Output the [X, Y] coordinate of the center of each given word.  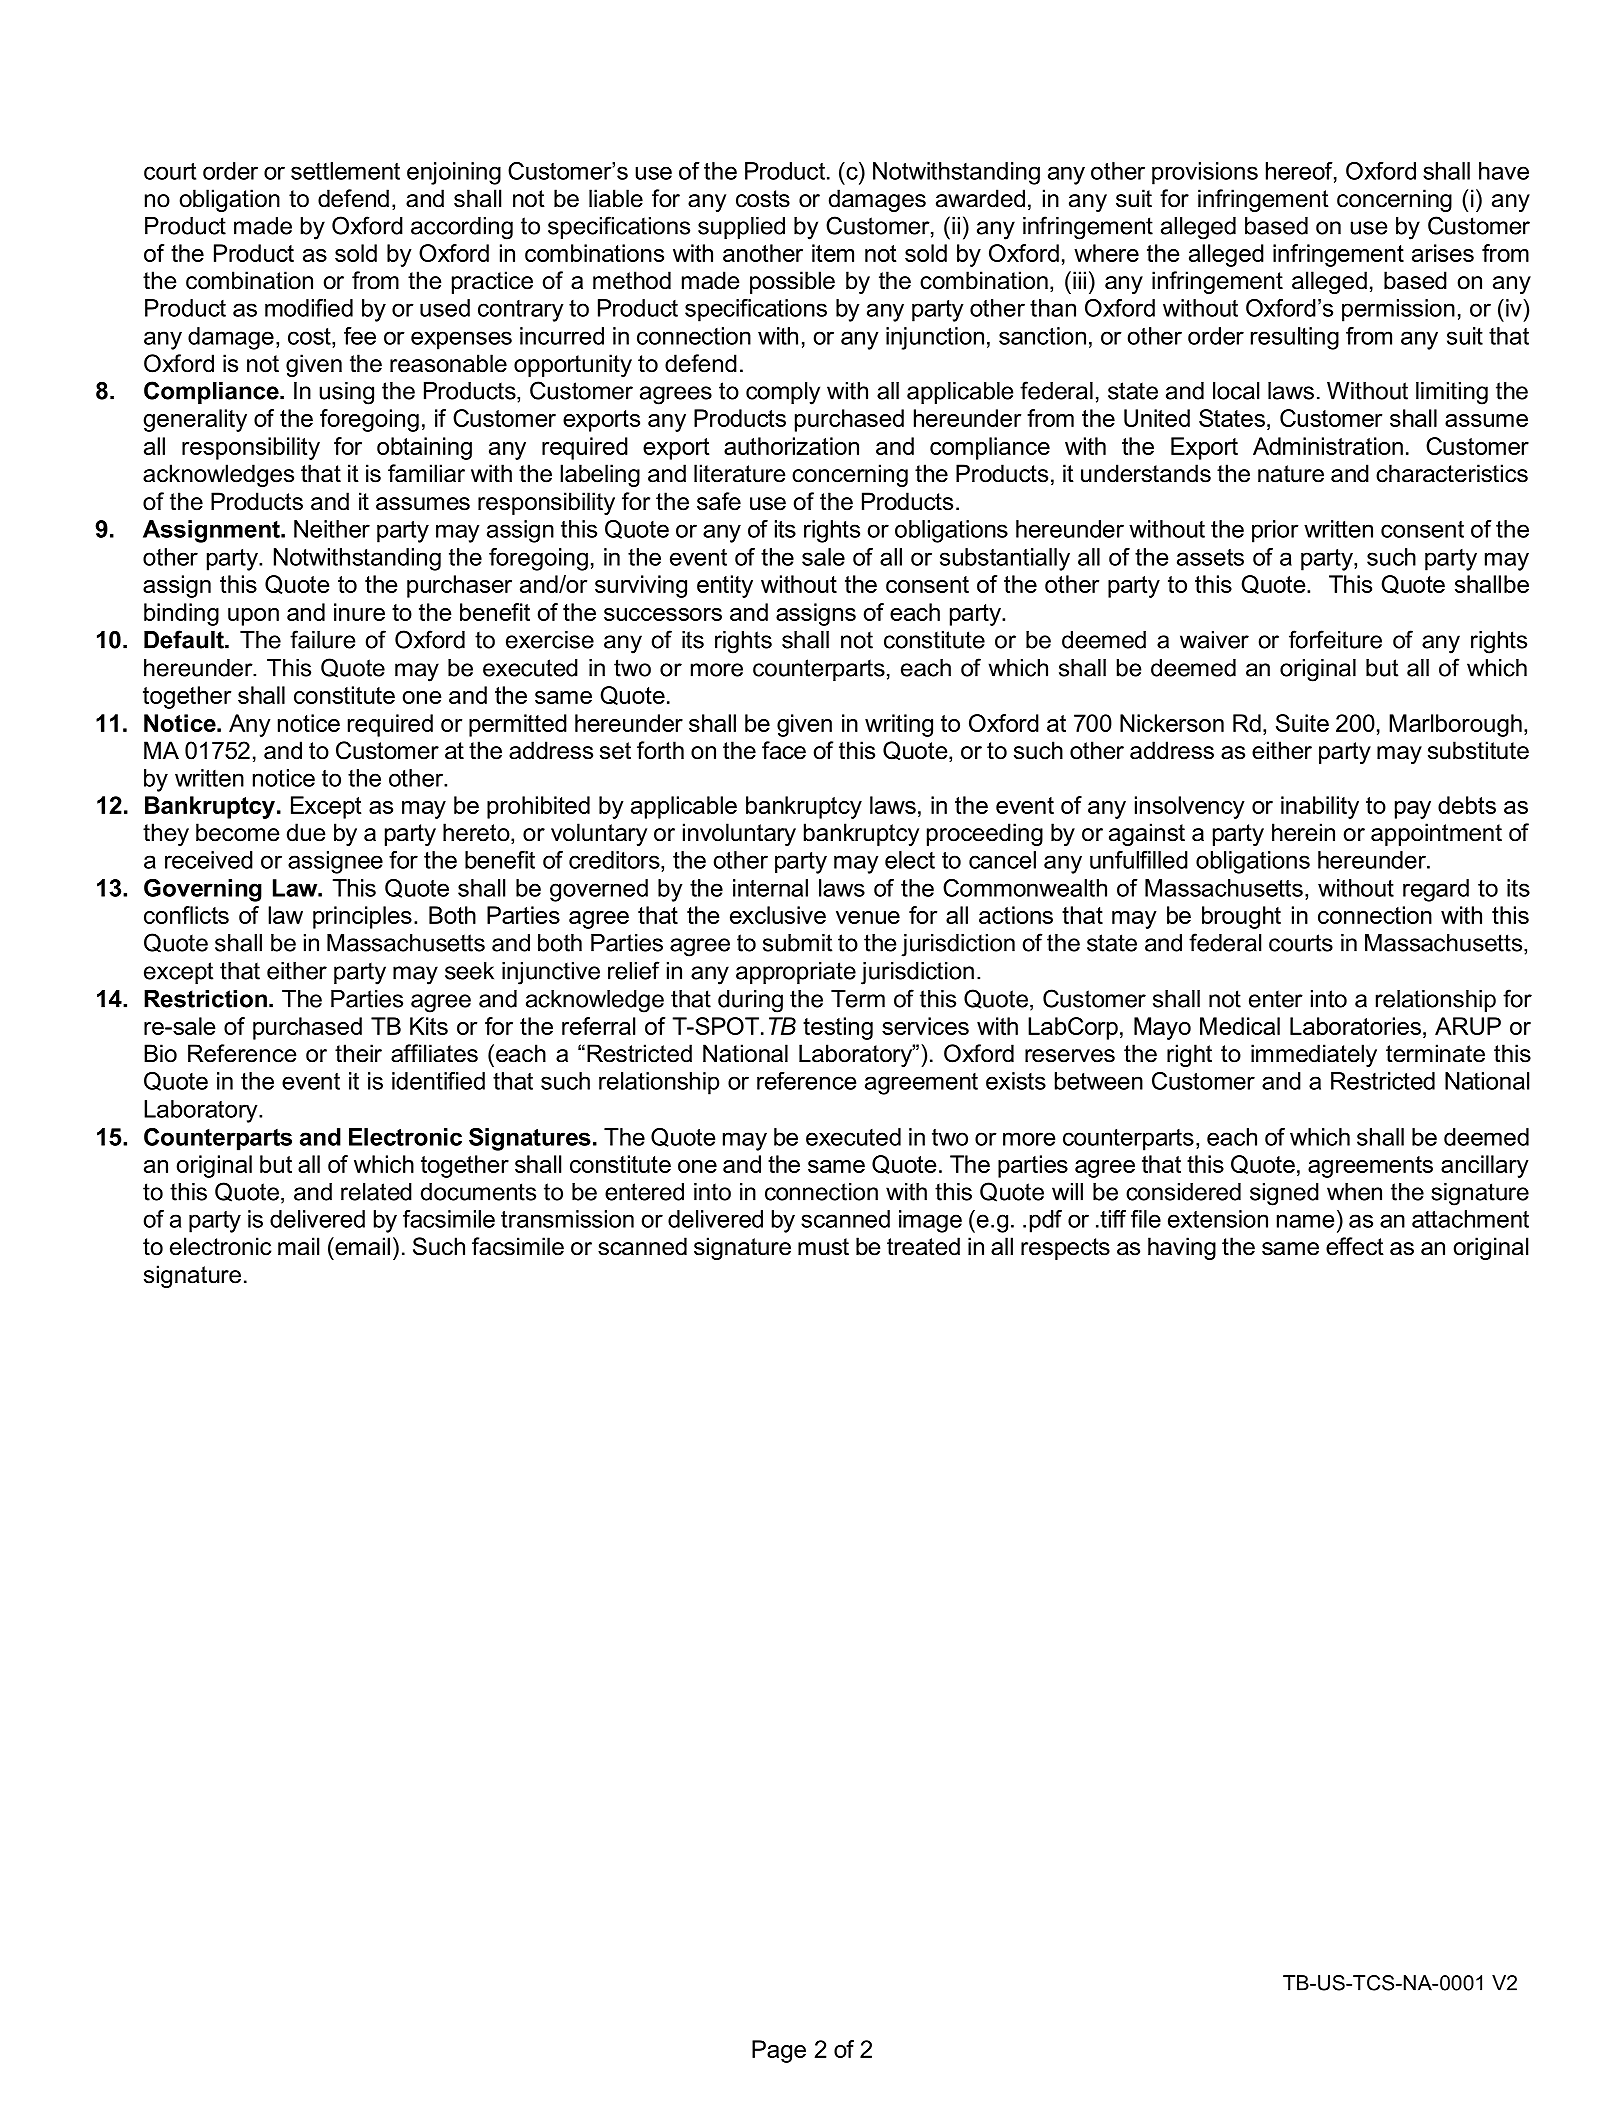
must [823, 1247]
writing [899, 725]
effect [1355, 1246]
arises [1443, 253]
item [833, 253]
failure [322, 639]
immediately [1314, 1055]
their [358, 1053]
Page [779, 2051]
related [376, 1192]
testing [838, 1028]
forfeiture [1335, 639]
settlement [345, 171]
